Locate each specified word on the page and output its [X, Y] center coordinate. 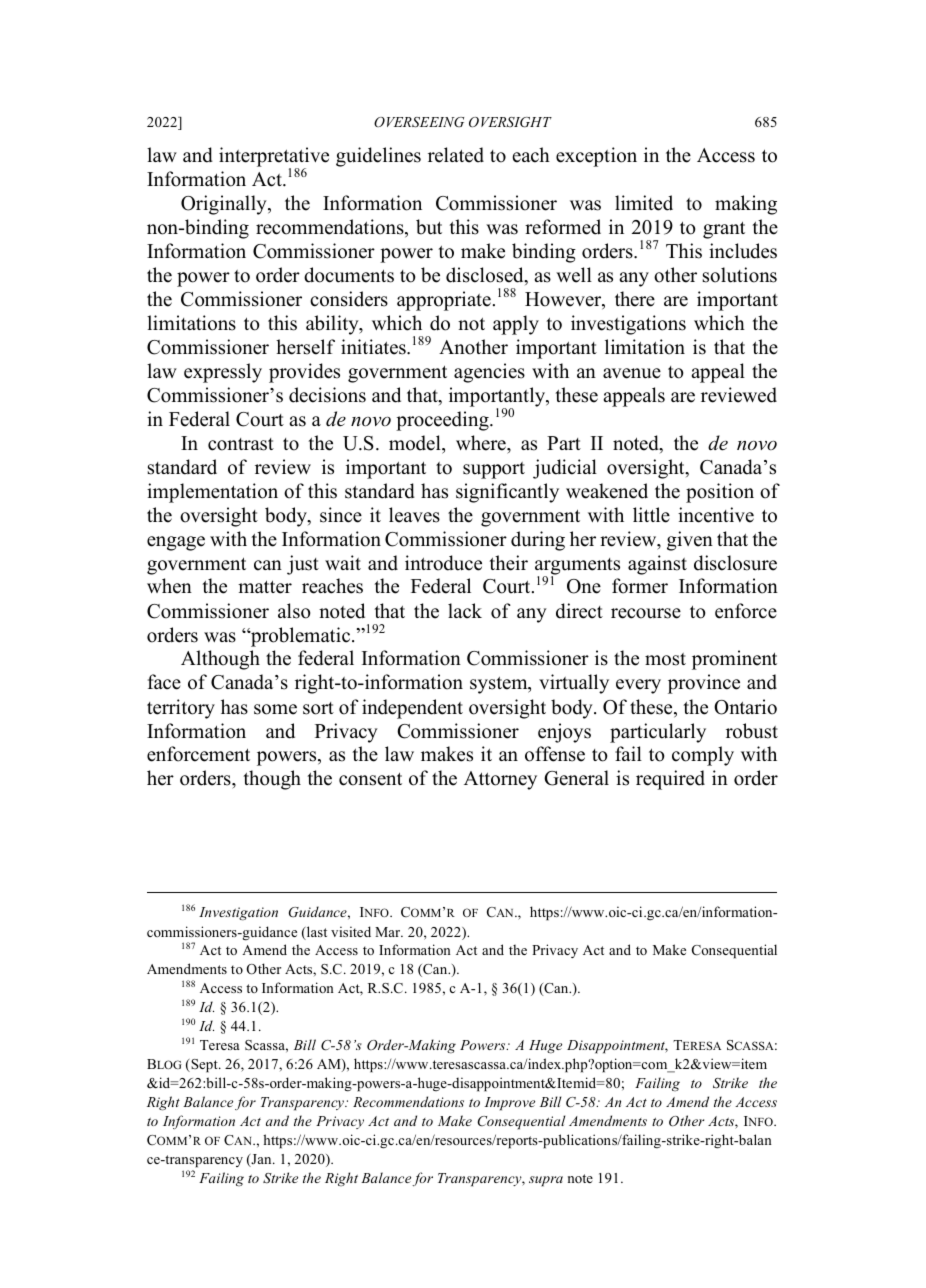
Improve [510, 1104]
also [294, 611]
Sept [204, 1066]
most [665, 659]
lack [465, 611]
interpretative [274, 158]
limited [644, 203]
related [456, 155]
